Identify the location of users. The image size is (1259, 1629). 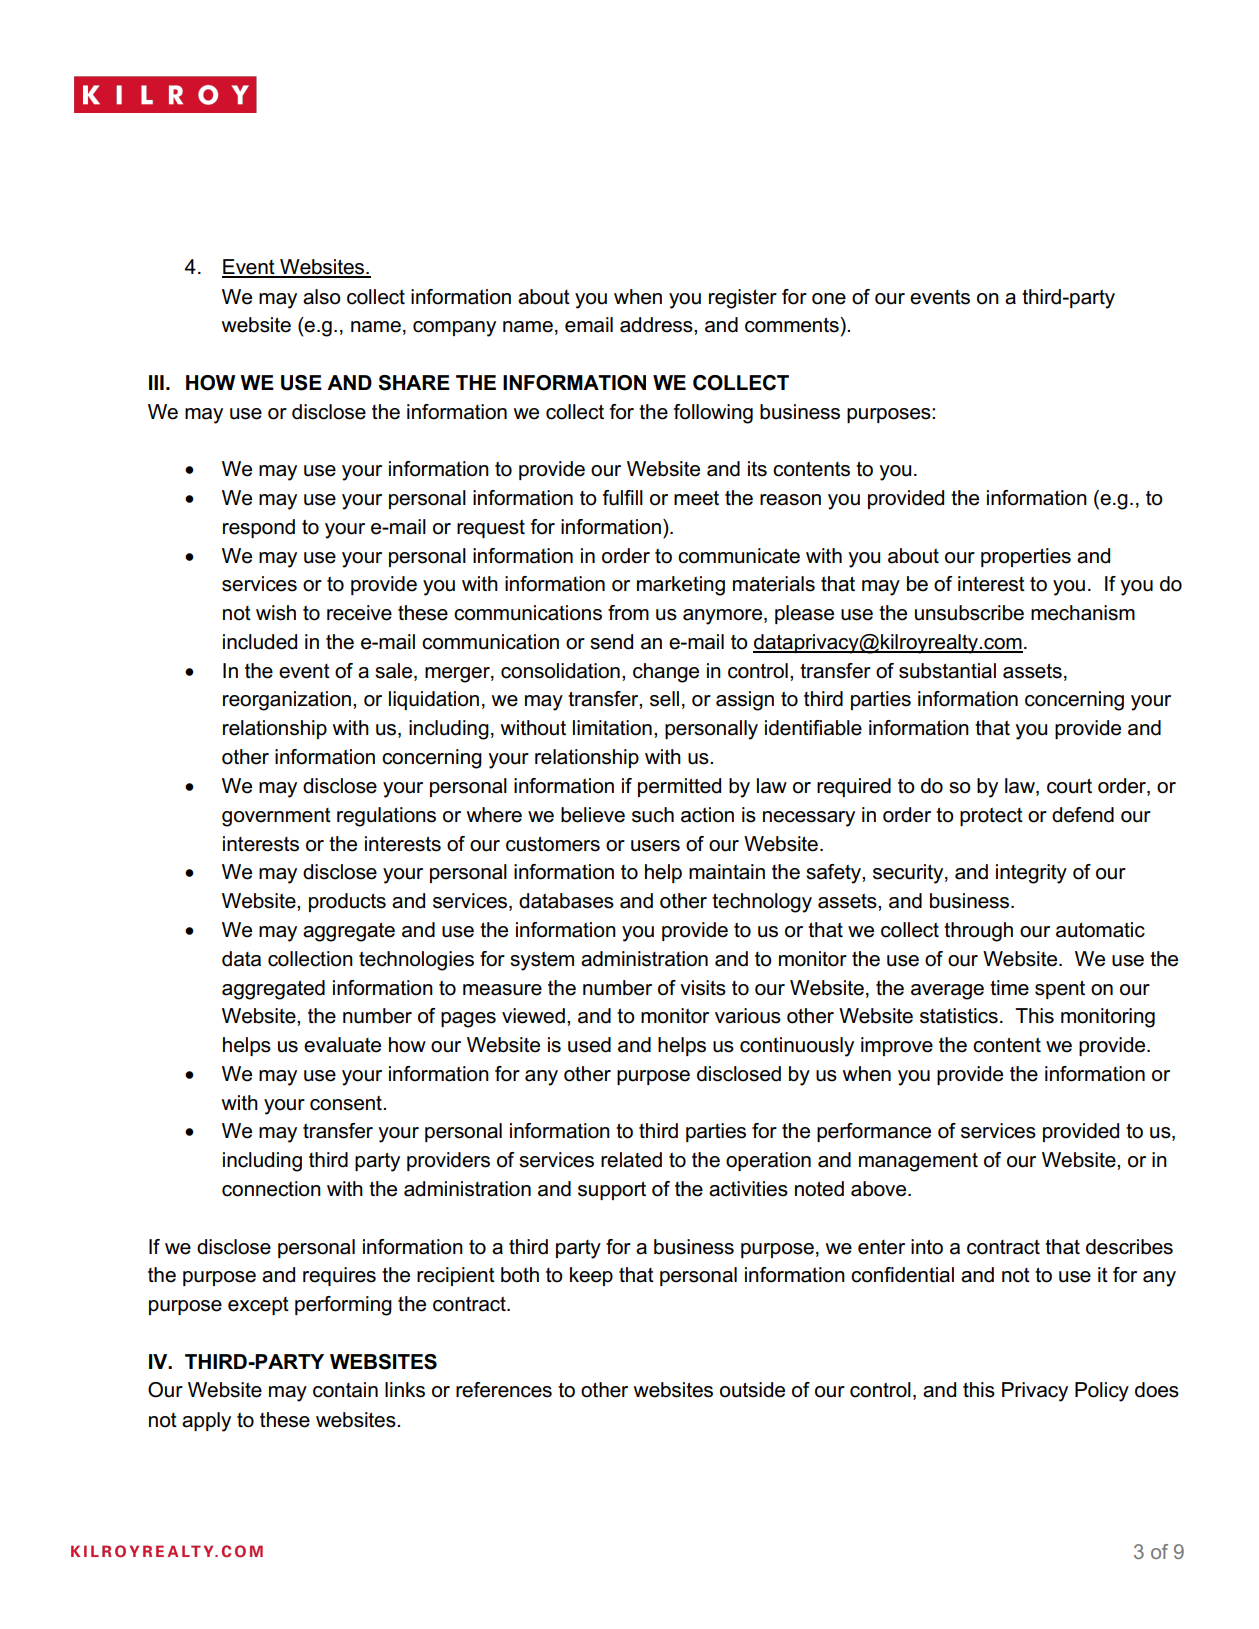
(655, 846).
